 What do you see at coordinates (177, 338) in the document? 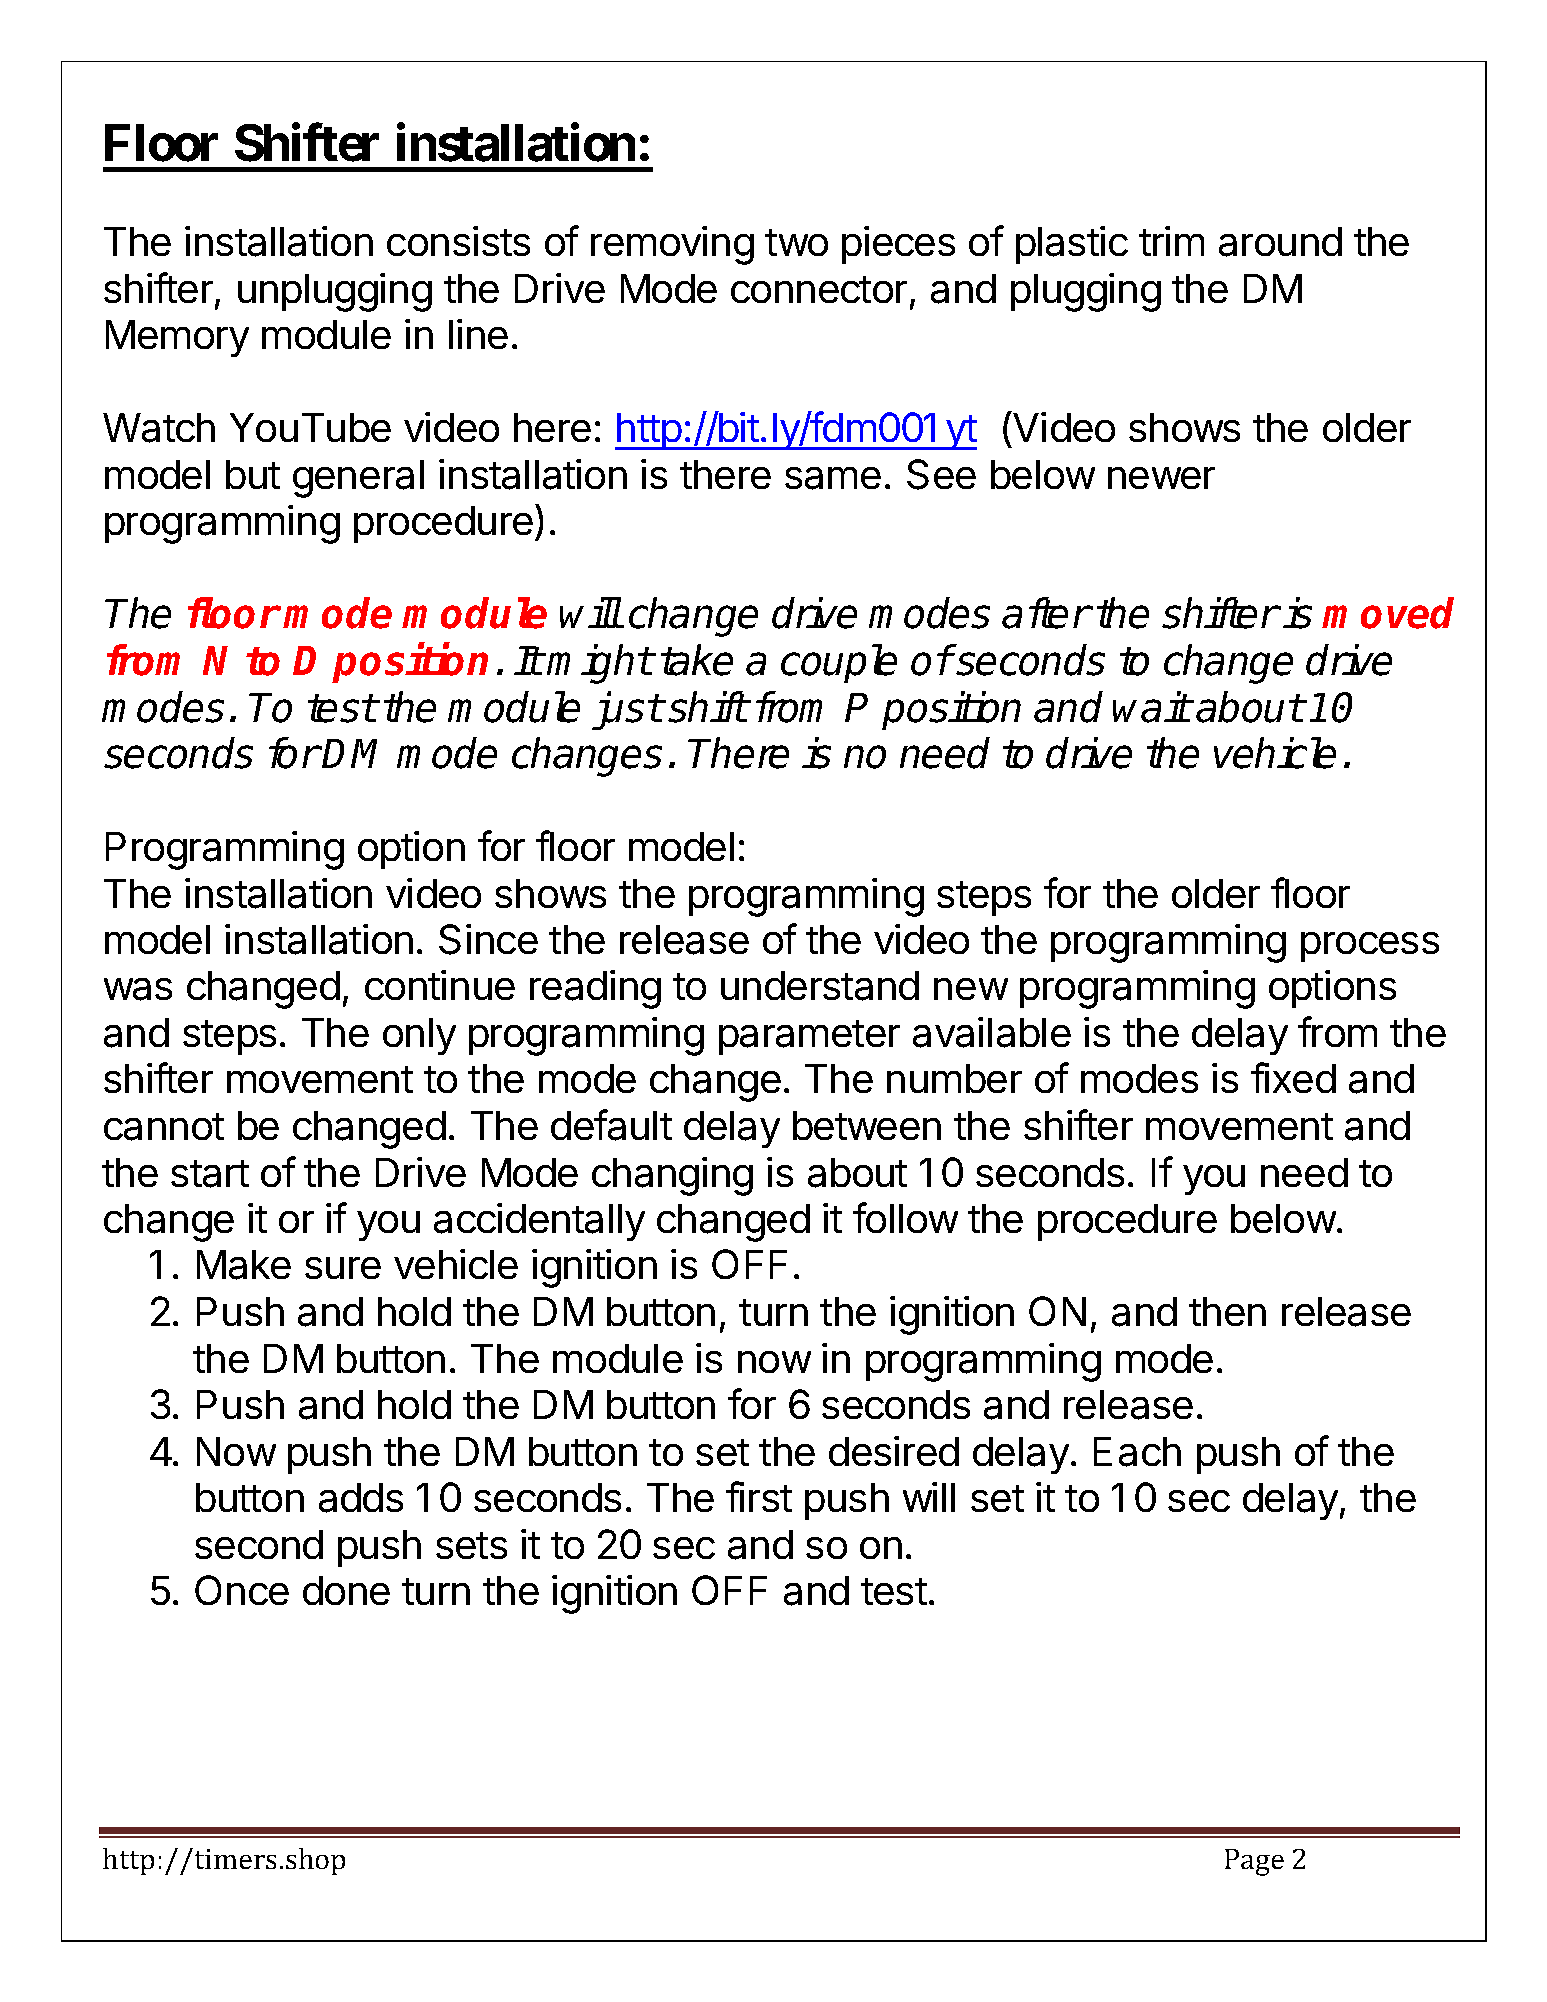
I see `Memory` at bounding box center [177, 338].
